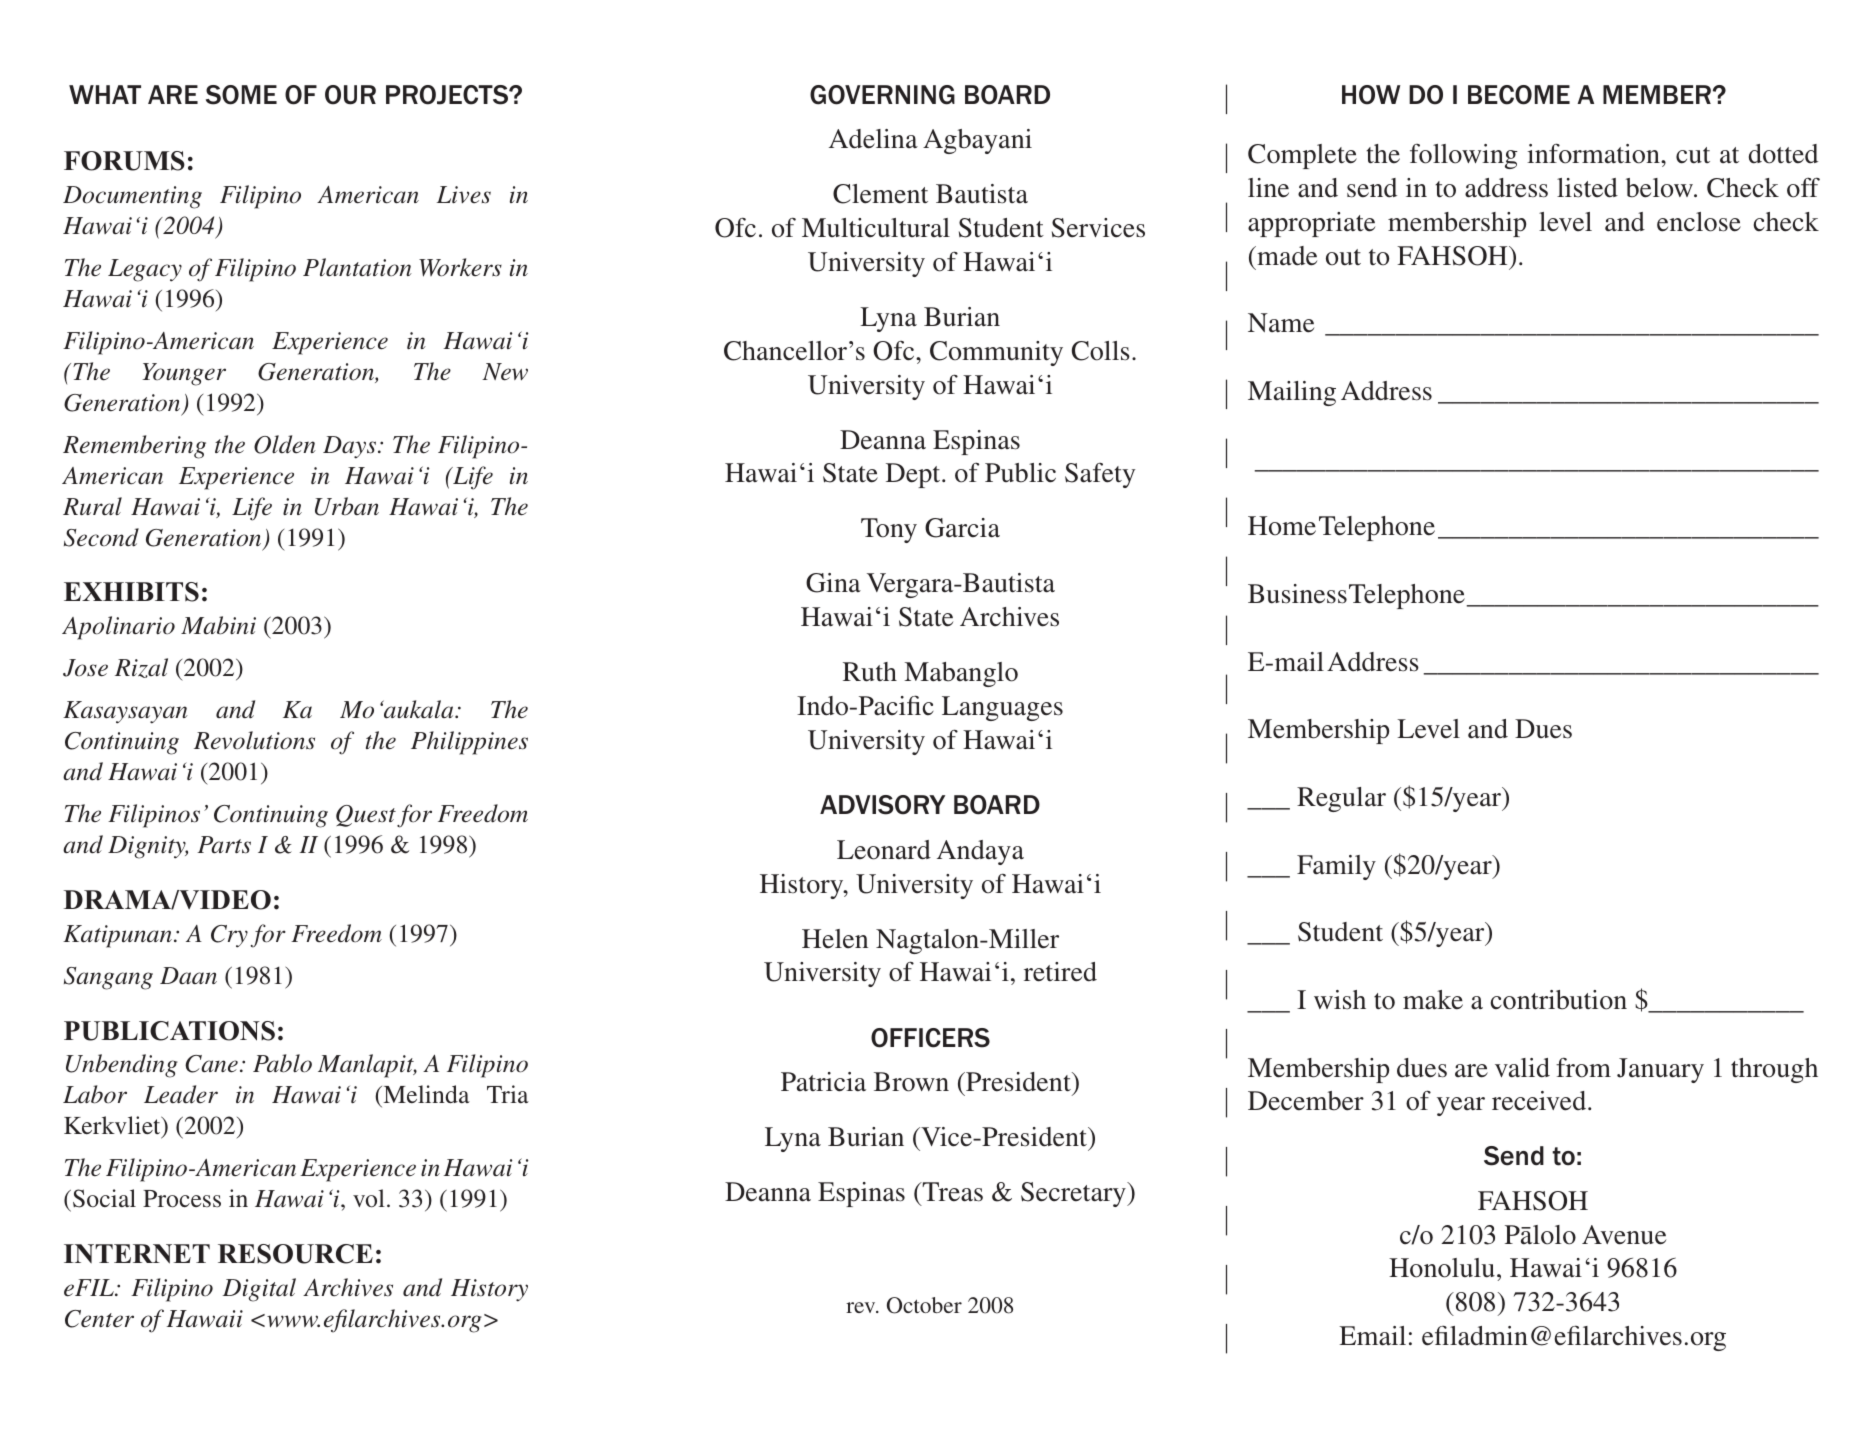 This screenshot has width=1861, height=1438. Describe the element at coordinates (1594, 153) in the screenshot. I see `information` at that location.
